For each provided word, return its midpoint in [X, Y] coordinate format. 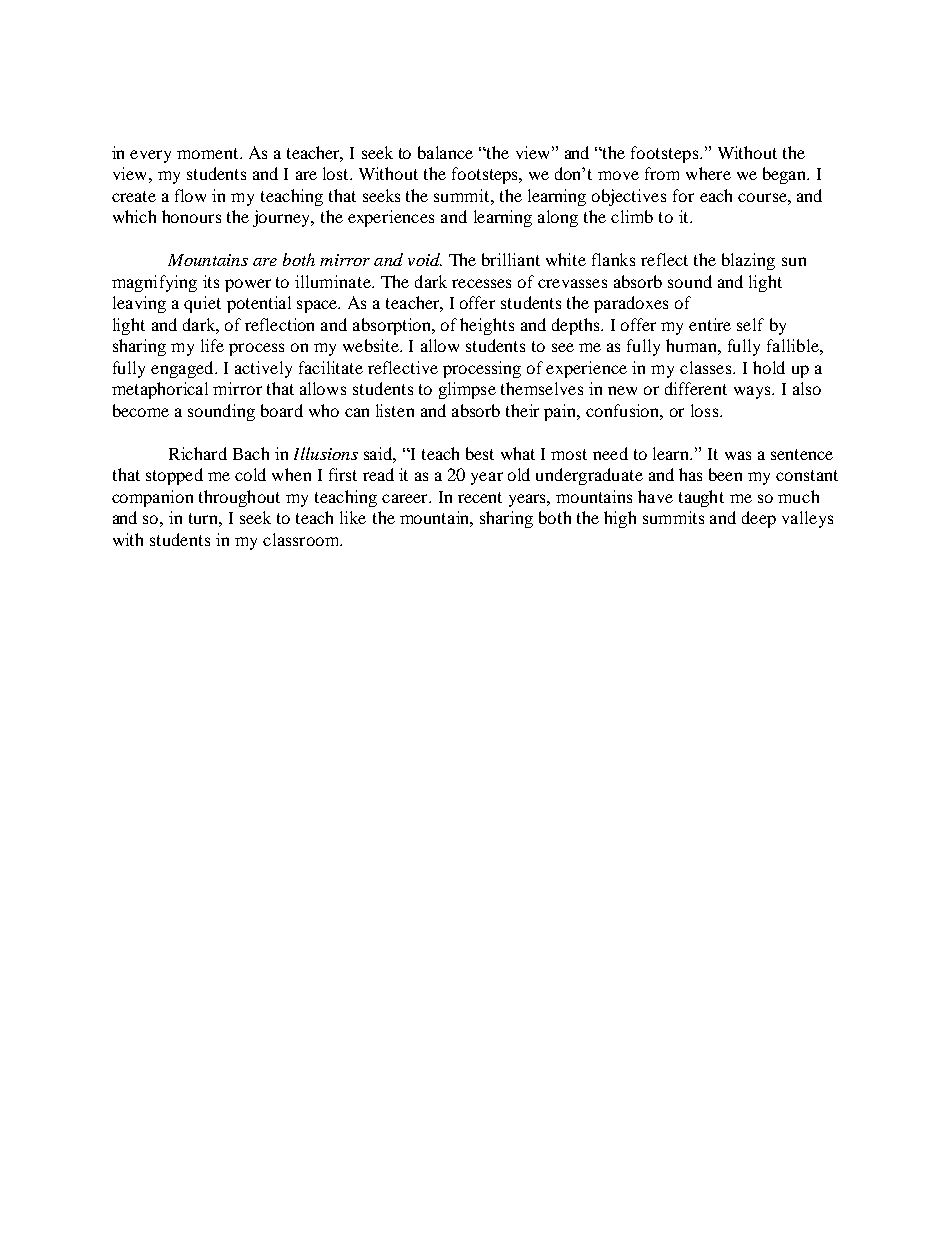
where [708, 173]
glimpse [467, 390]
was [738, 455]
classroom [302, 539]
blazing [748, 261]
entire [710, 324]
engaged [183, 369]
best [480, 453]
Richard [198, 453]
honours [191, 216]
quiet [202, 304]
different [696, 388]
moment [209, 153]
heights [487, 326]
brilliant [511, 259]
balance [445, 152]
